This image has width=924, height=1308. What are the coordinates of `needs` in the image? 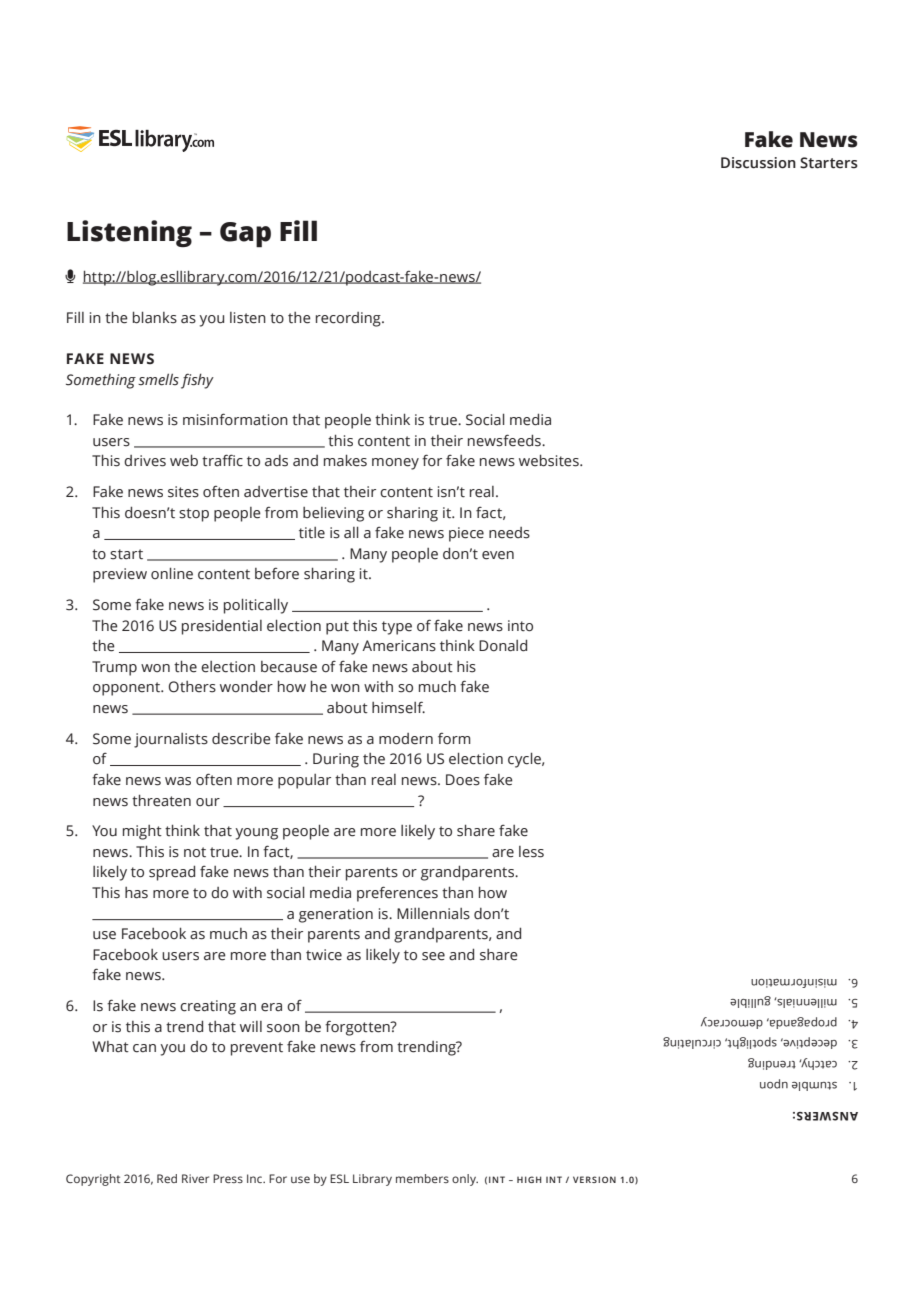 It's located at (509, 533).
